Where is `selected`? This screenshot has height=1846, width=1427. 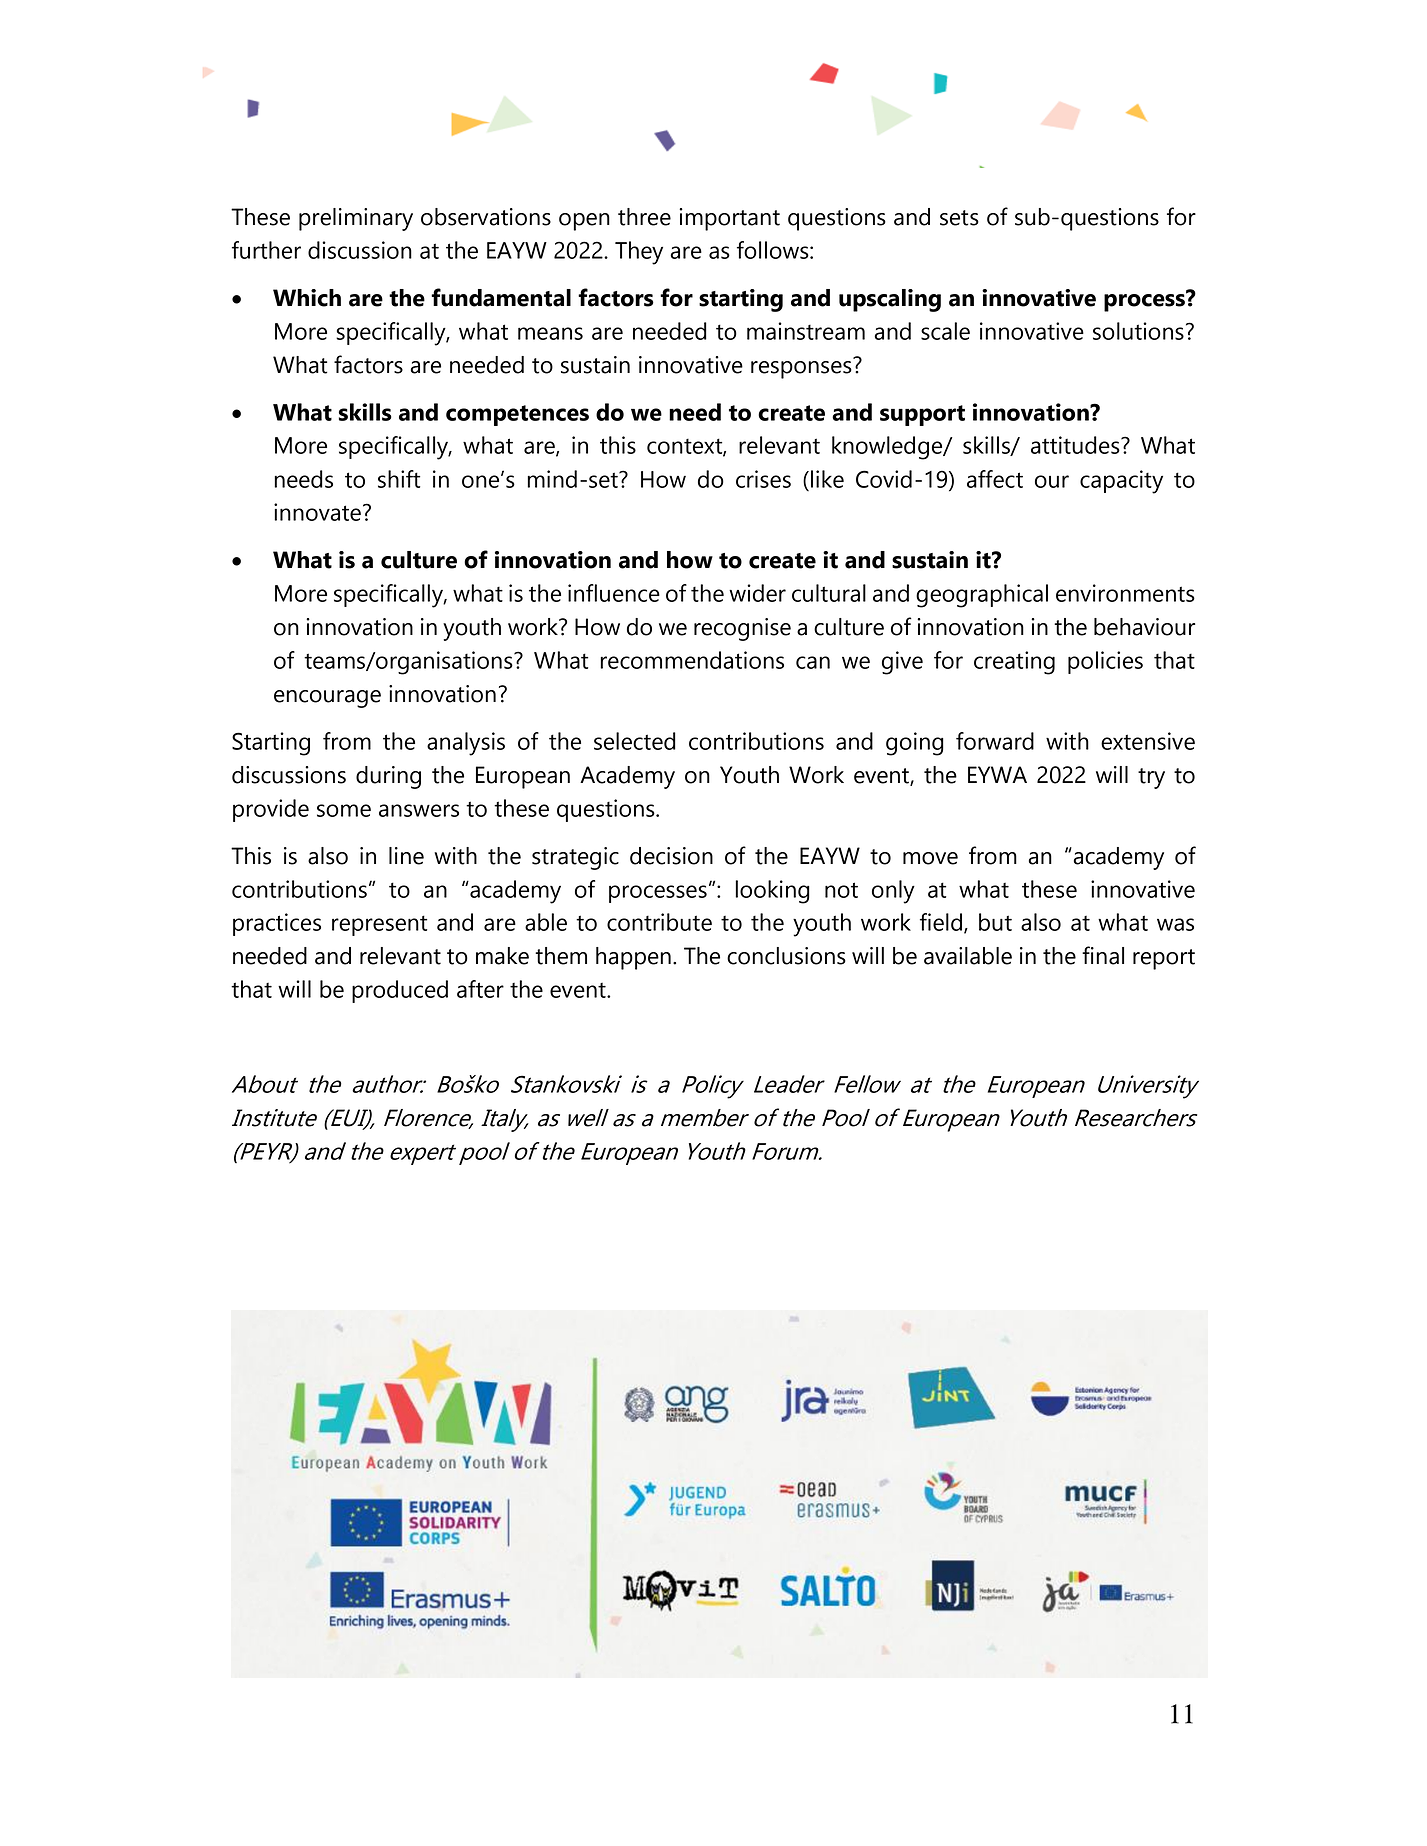
selected is located at coordinates (635, 741).
